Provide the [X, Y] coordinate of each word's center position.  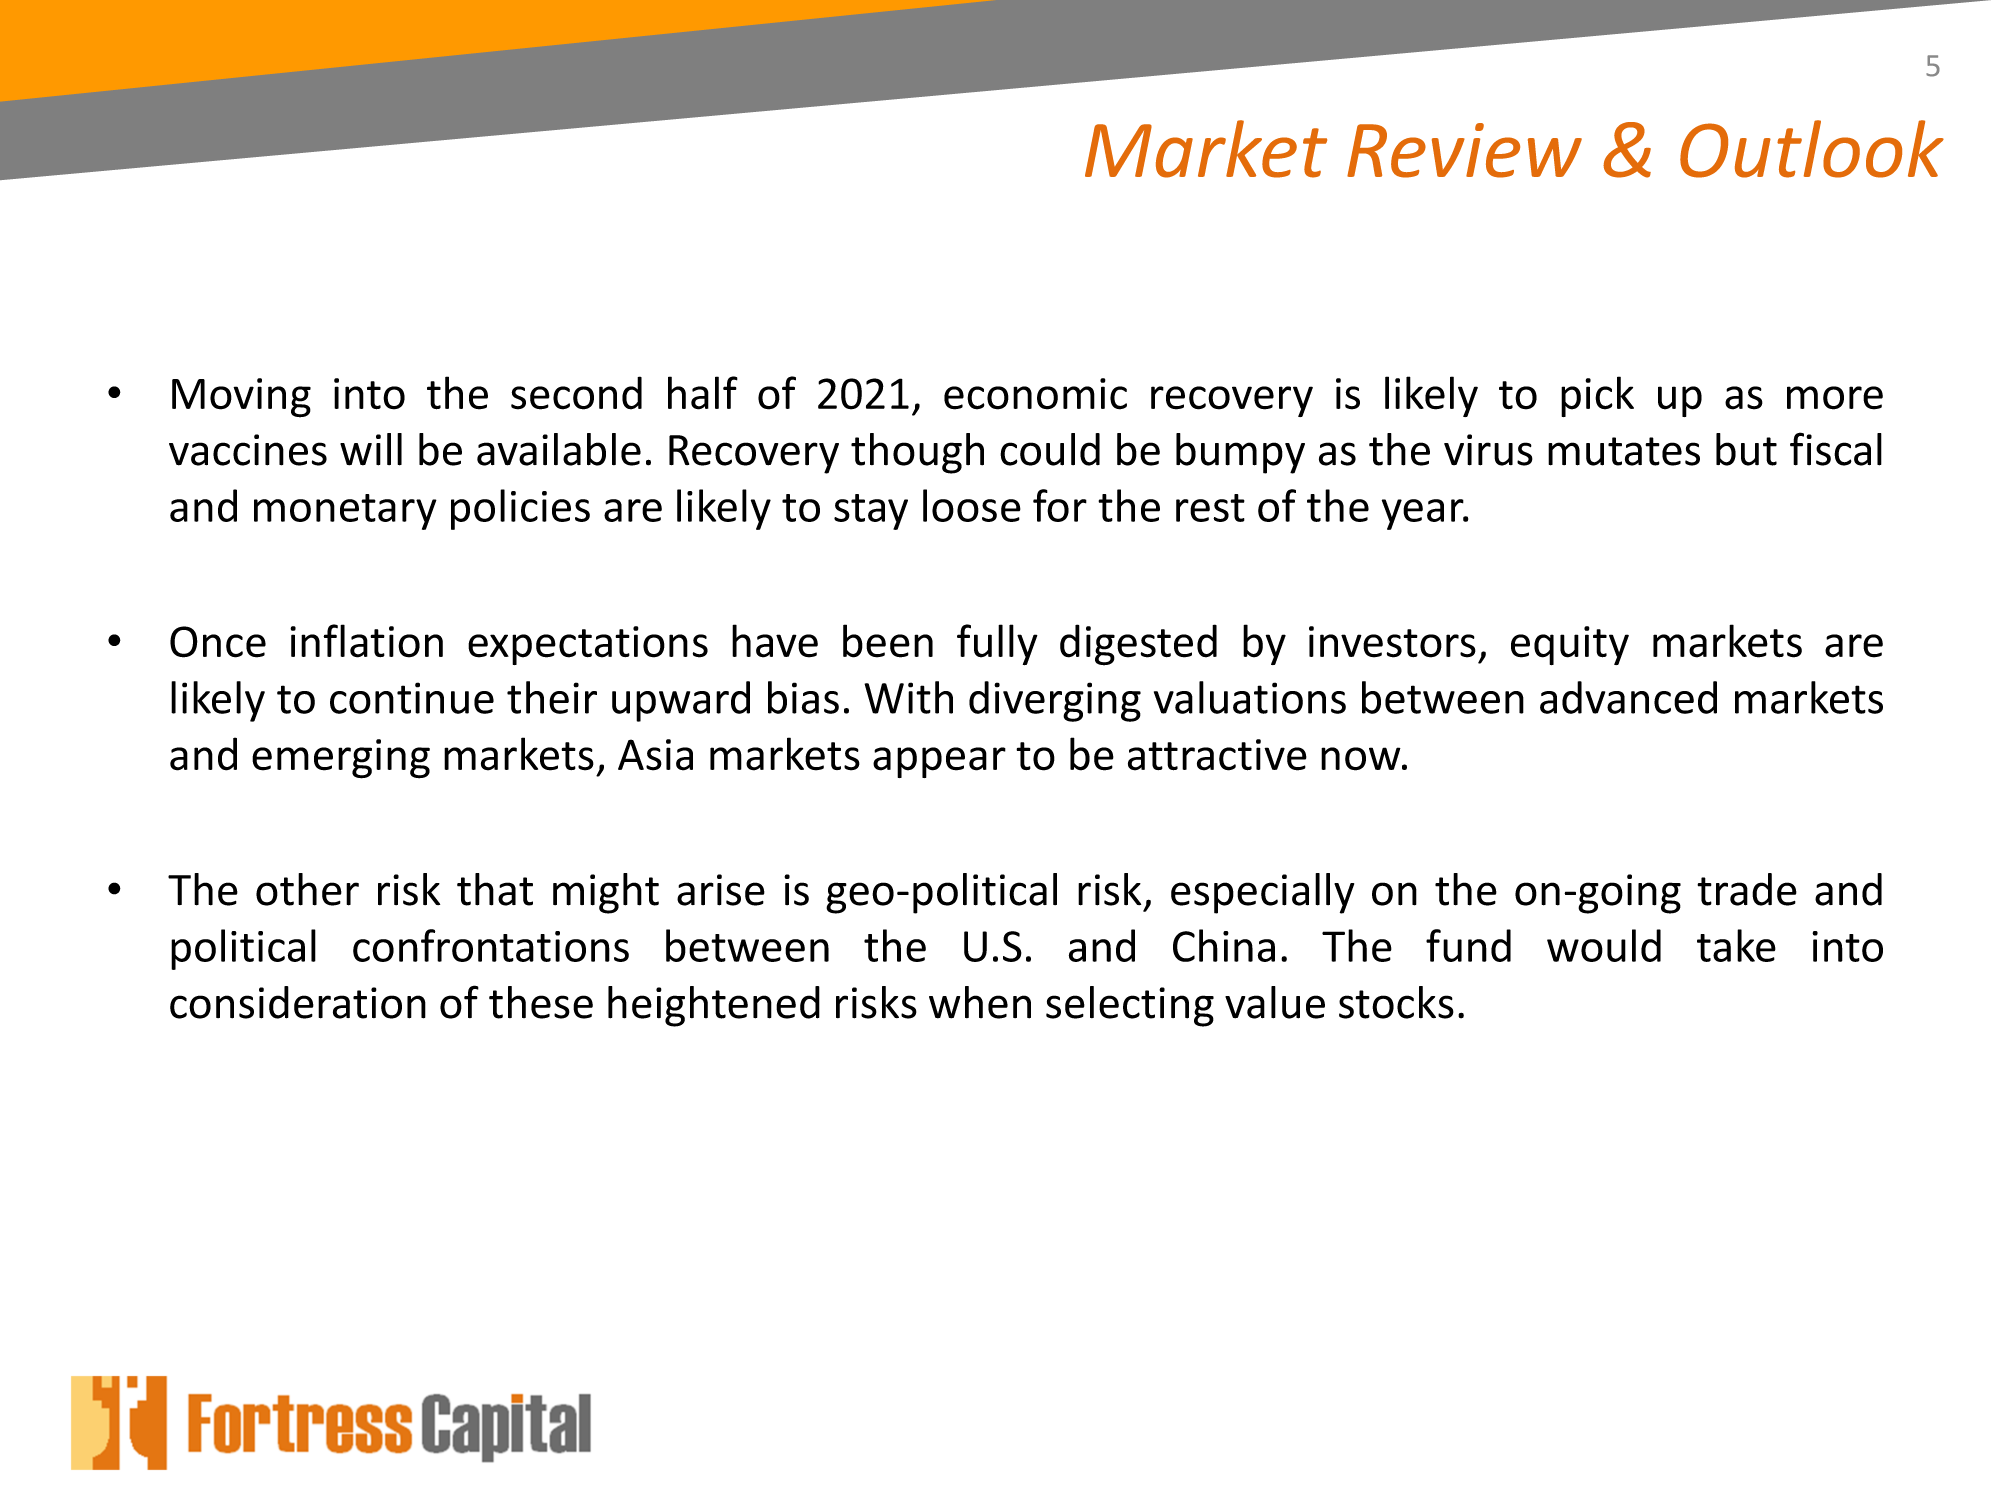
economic [1035, 394]
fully [997, 644]
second [576, 393]
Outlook [1812, 149]
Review [1464, 150]
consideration [298, 1002]
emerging [341, 759]
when [980, 1002]
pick [1597, 396]
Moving [241, 398]
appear [939, 762]
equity [1570, 645]
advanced [1628, 697]
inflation [366, 641]
